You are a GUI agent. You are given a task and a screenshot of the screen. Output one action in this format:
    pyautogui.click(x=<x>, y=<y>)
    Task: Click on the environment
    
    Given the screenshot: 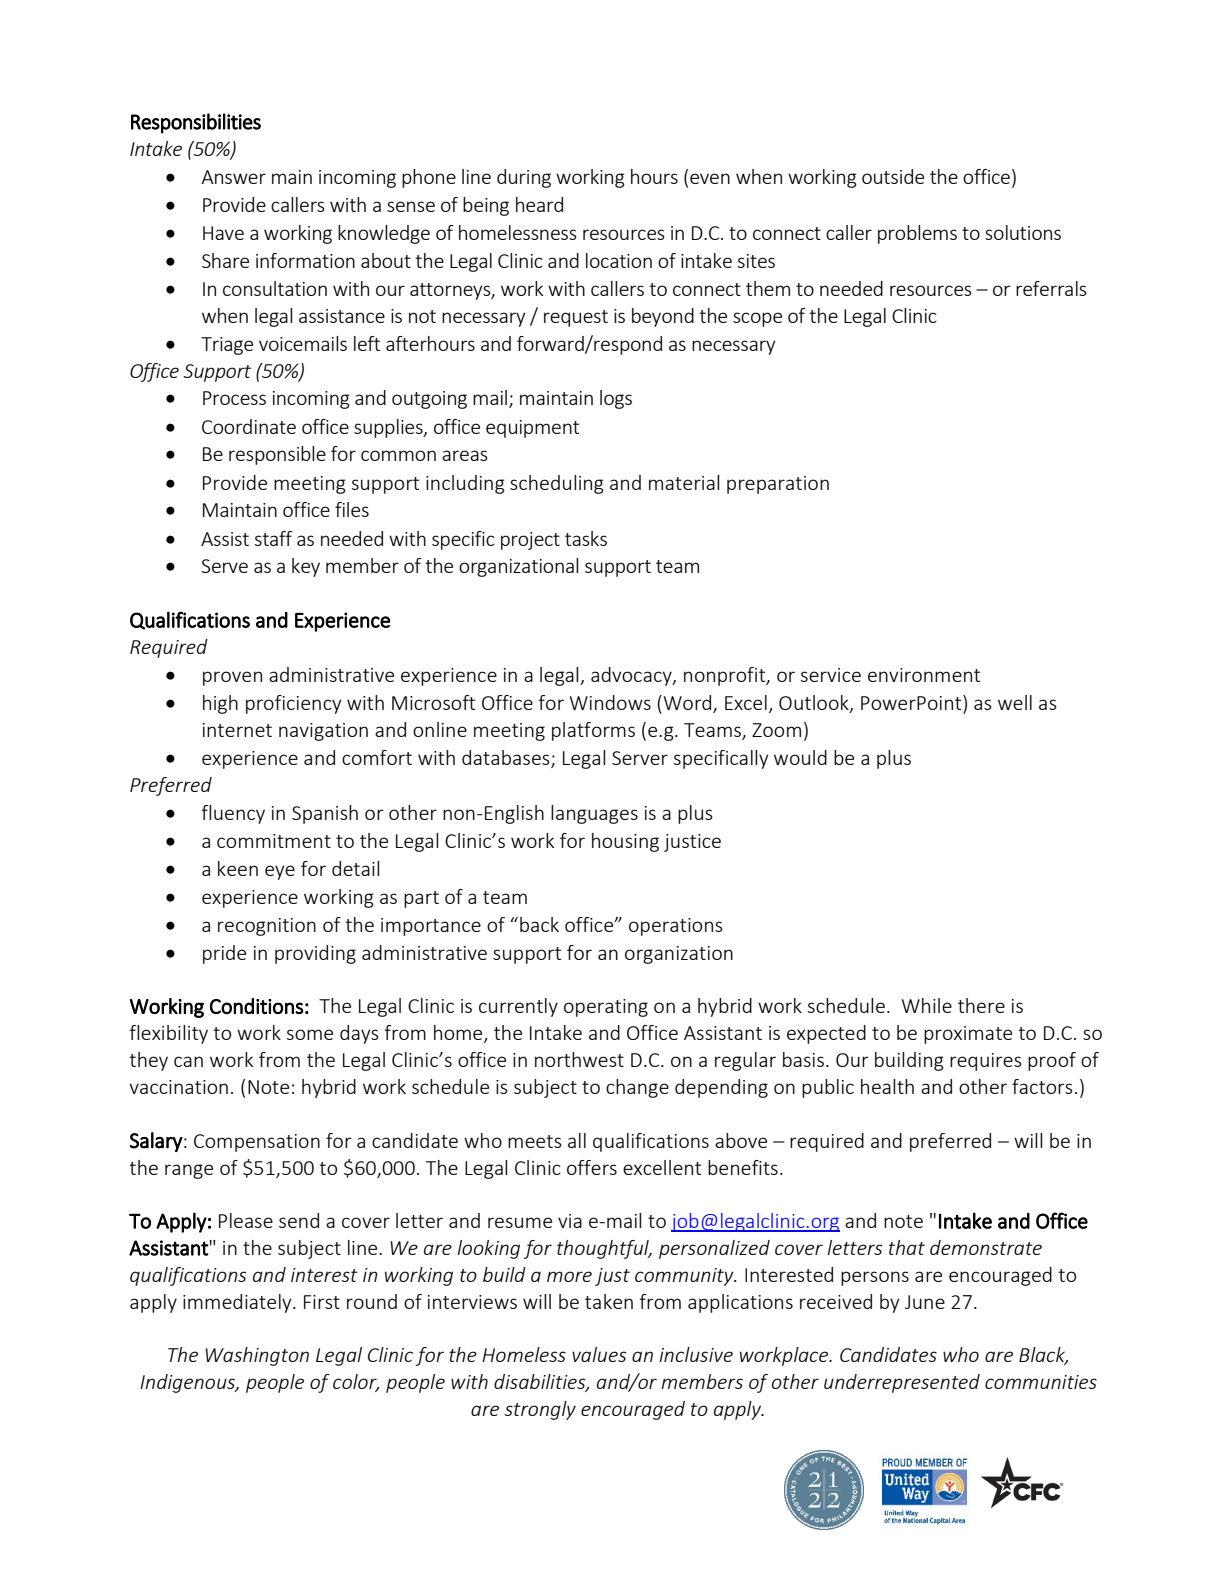 What is the action you would take?
    pyautogui.click(x=924, y=675)
